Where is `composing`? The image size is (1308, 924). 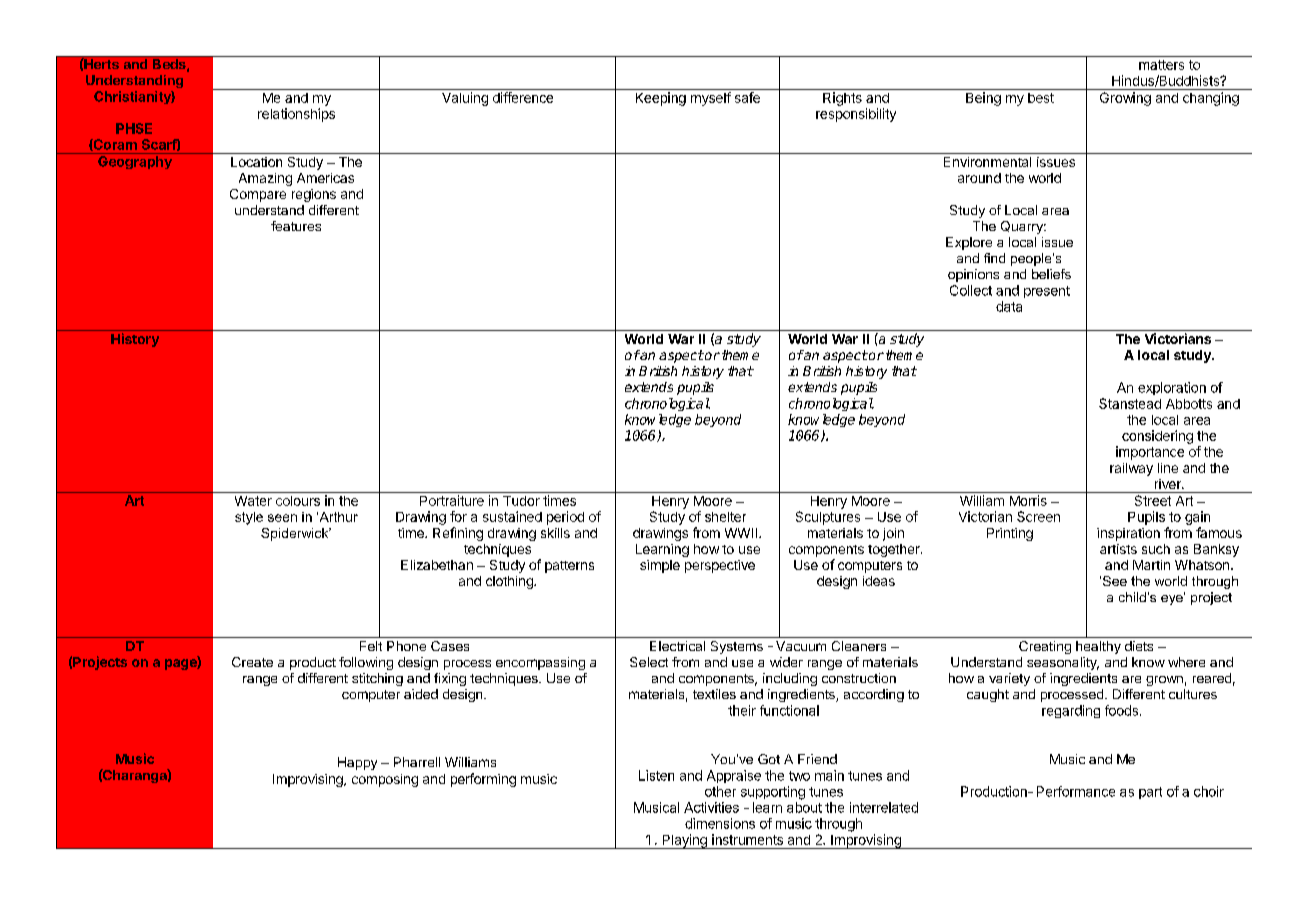 composing is located at coordinates (385, 780).
